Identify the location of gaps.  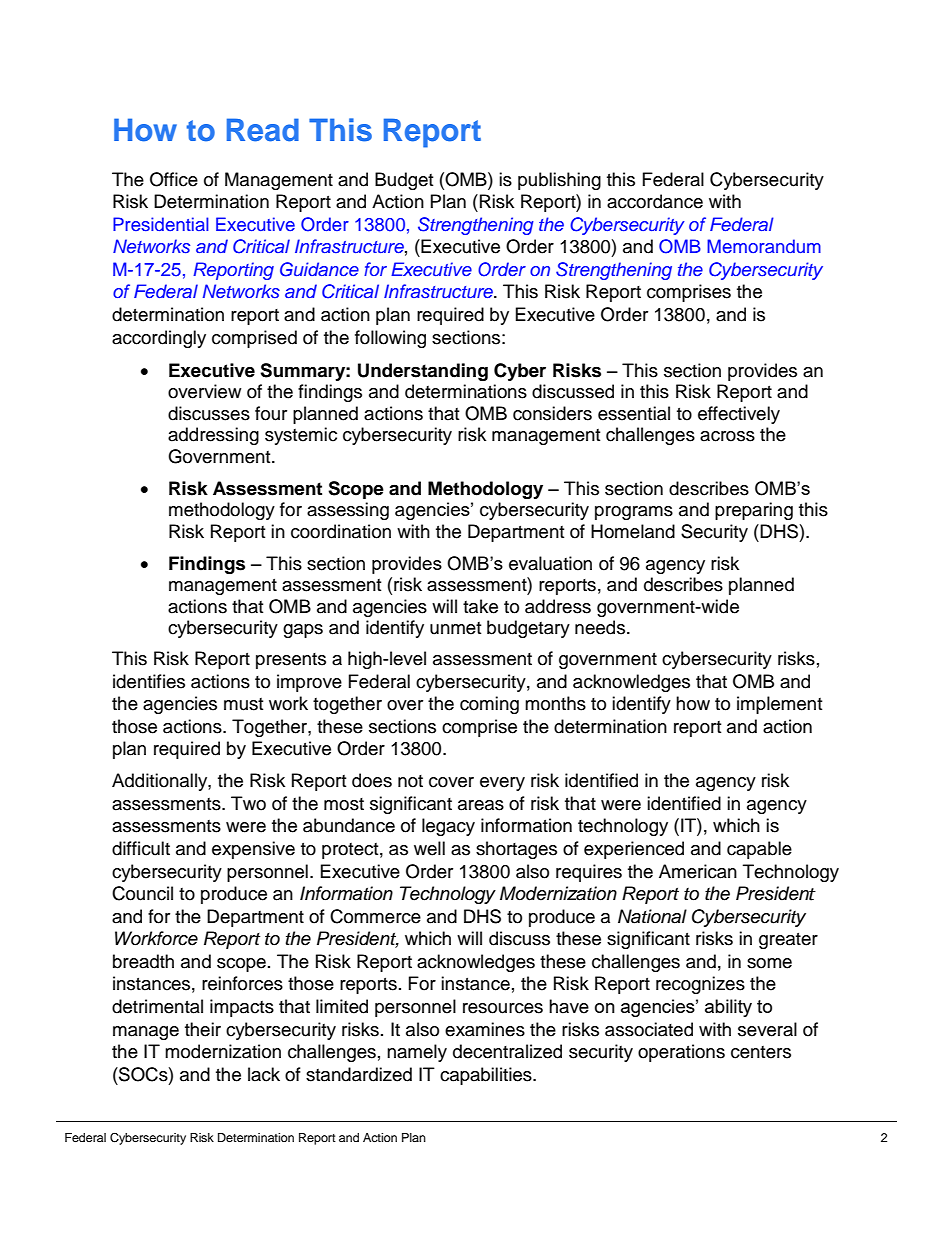
(303, 631).
